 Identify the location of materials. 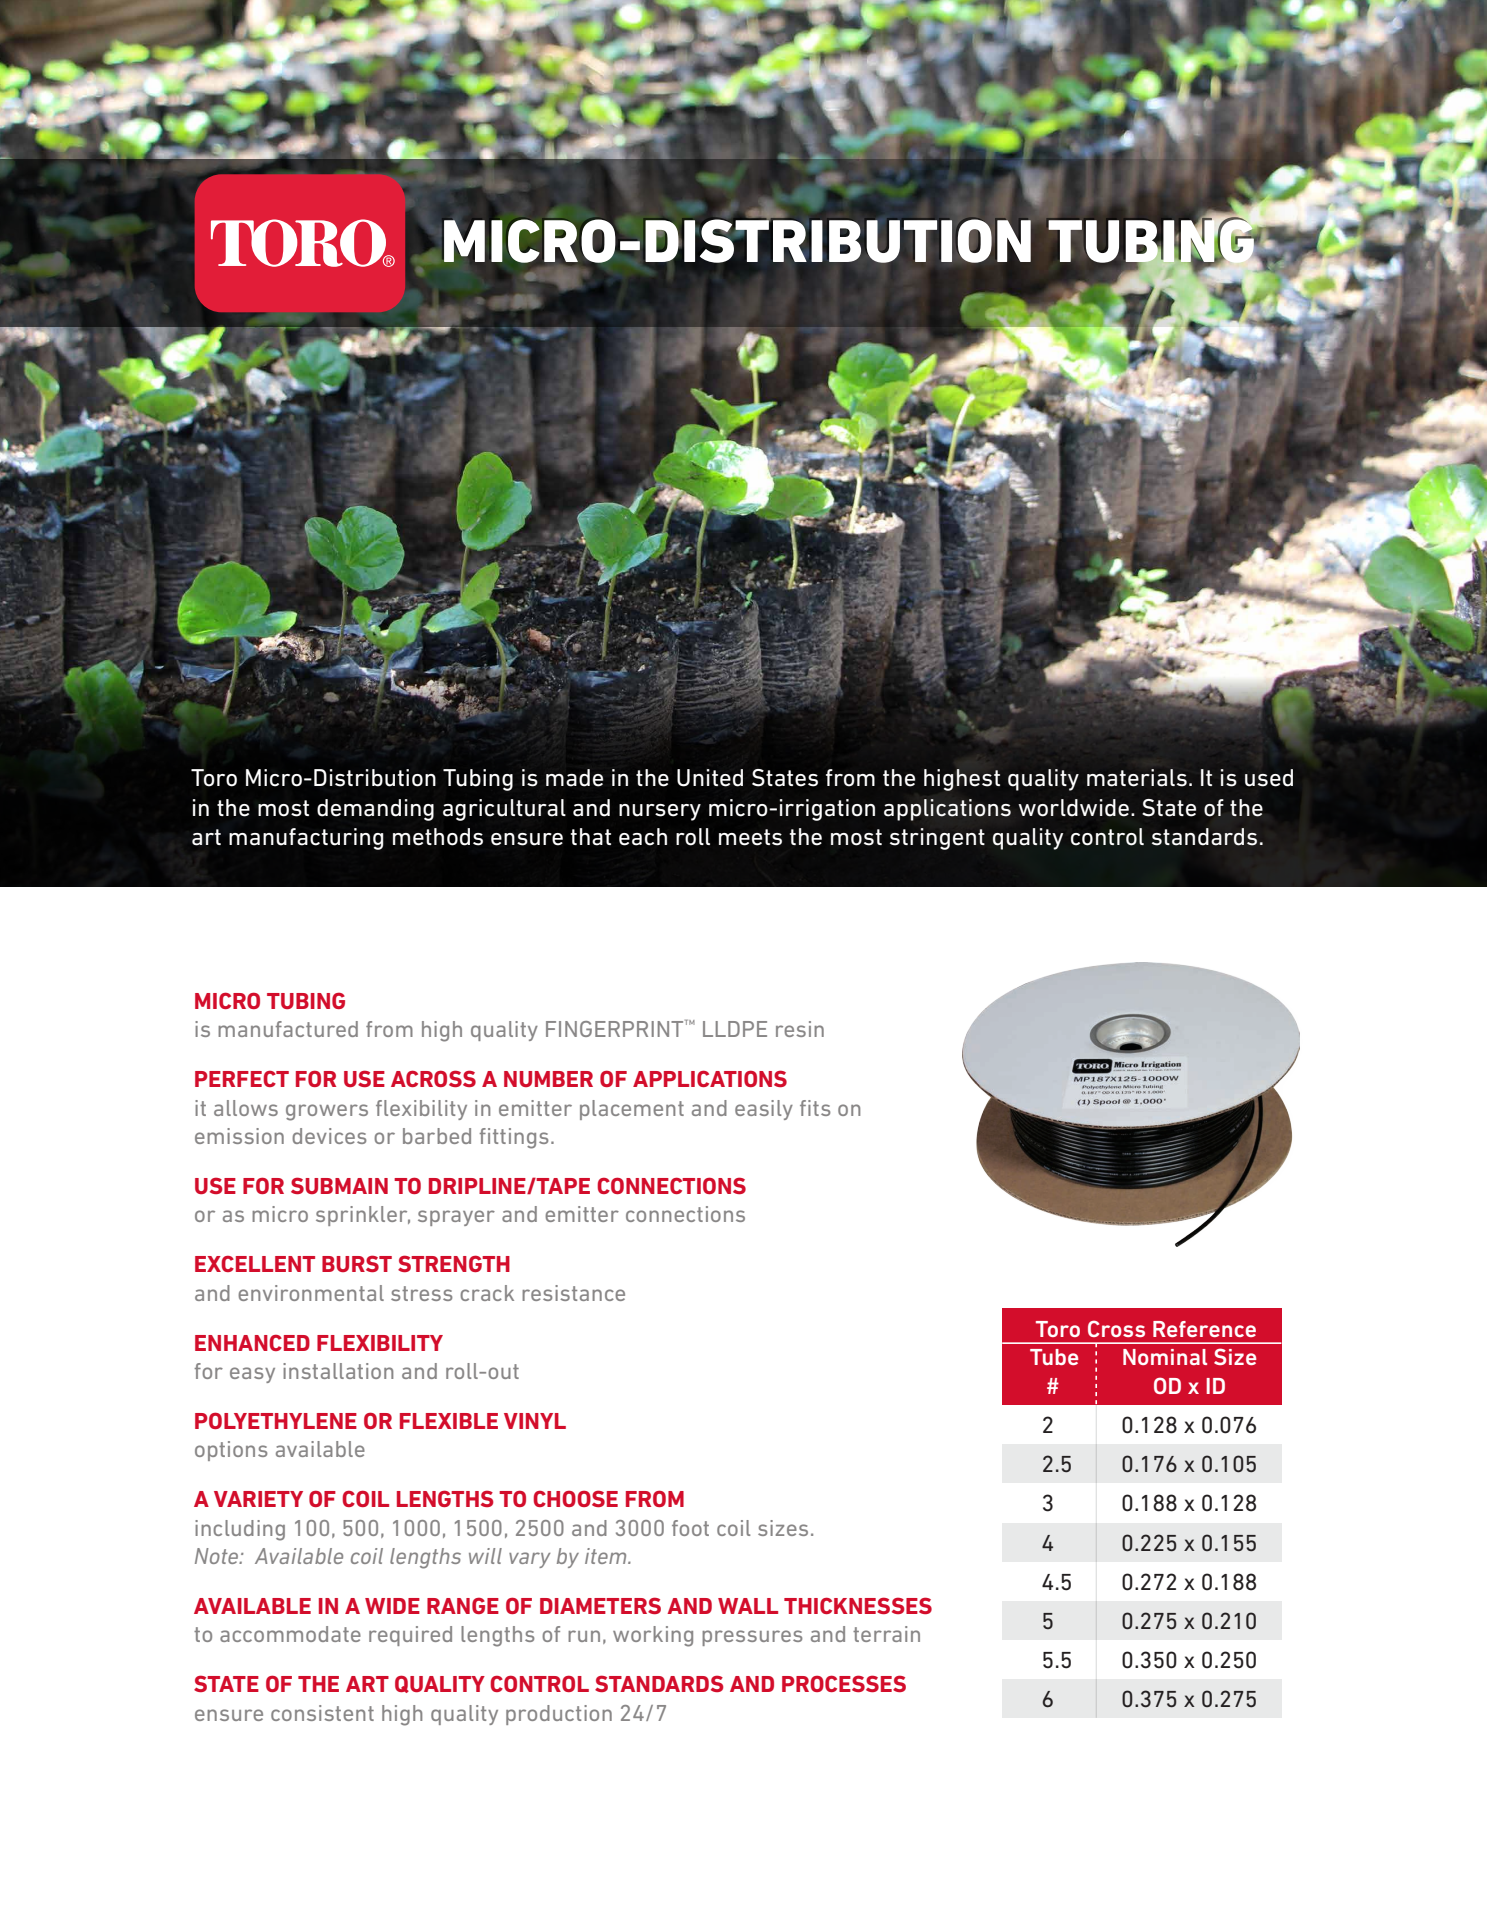
(1137, 778).
